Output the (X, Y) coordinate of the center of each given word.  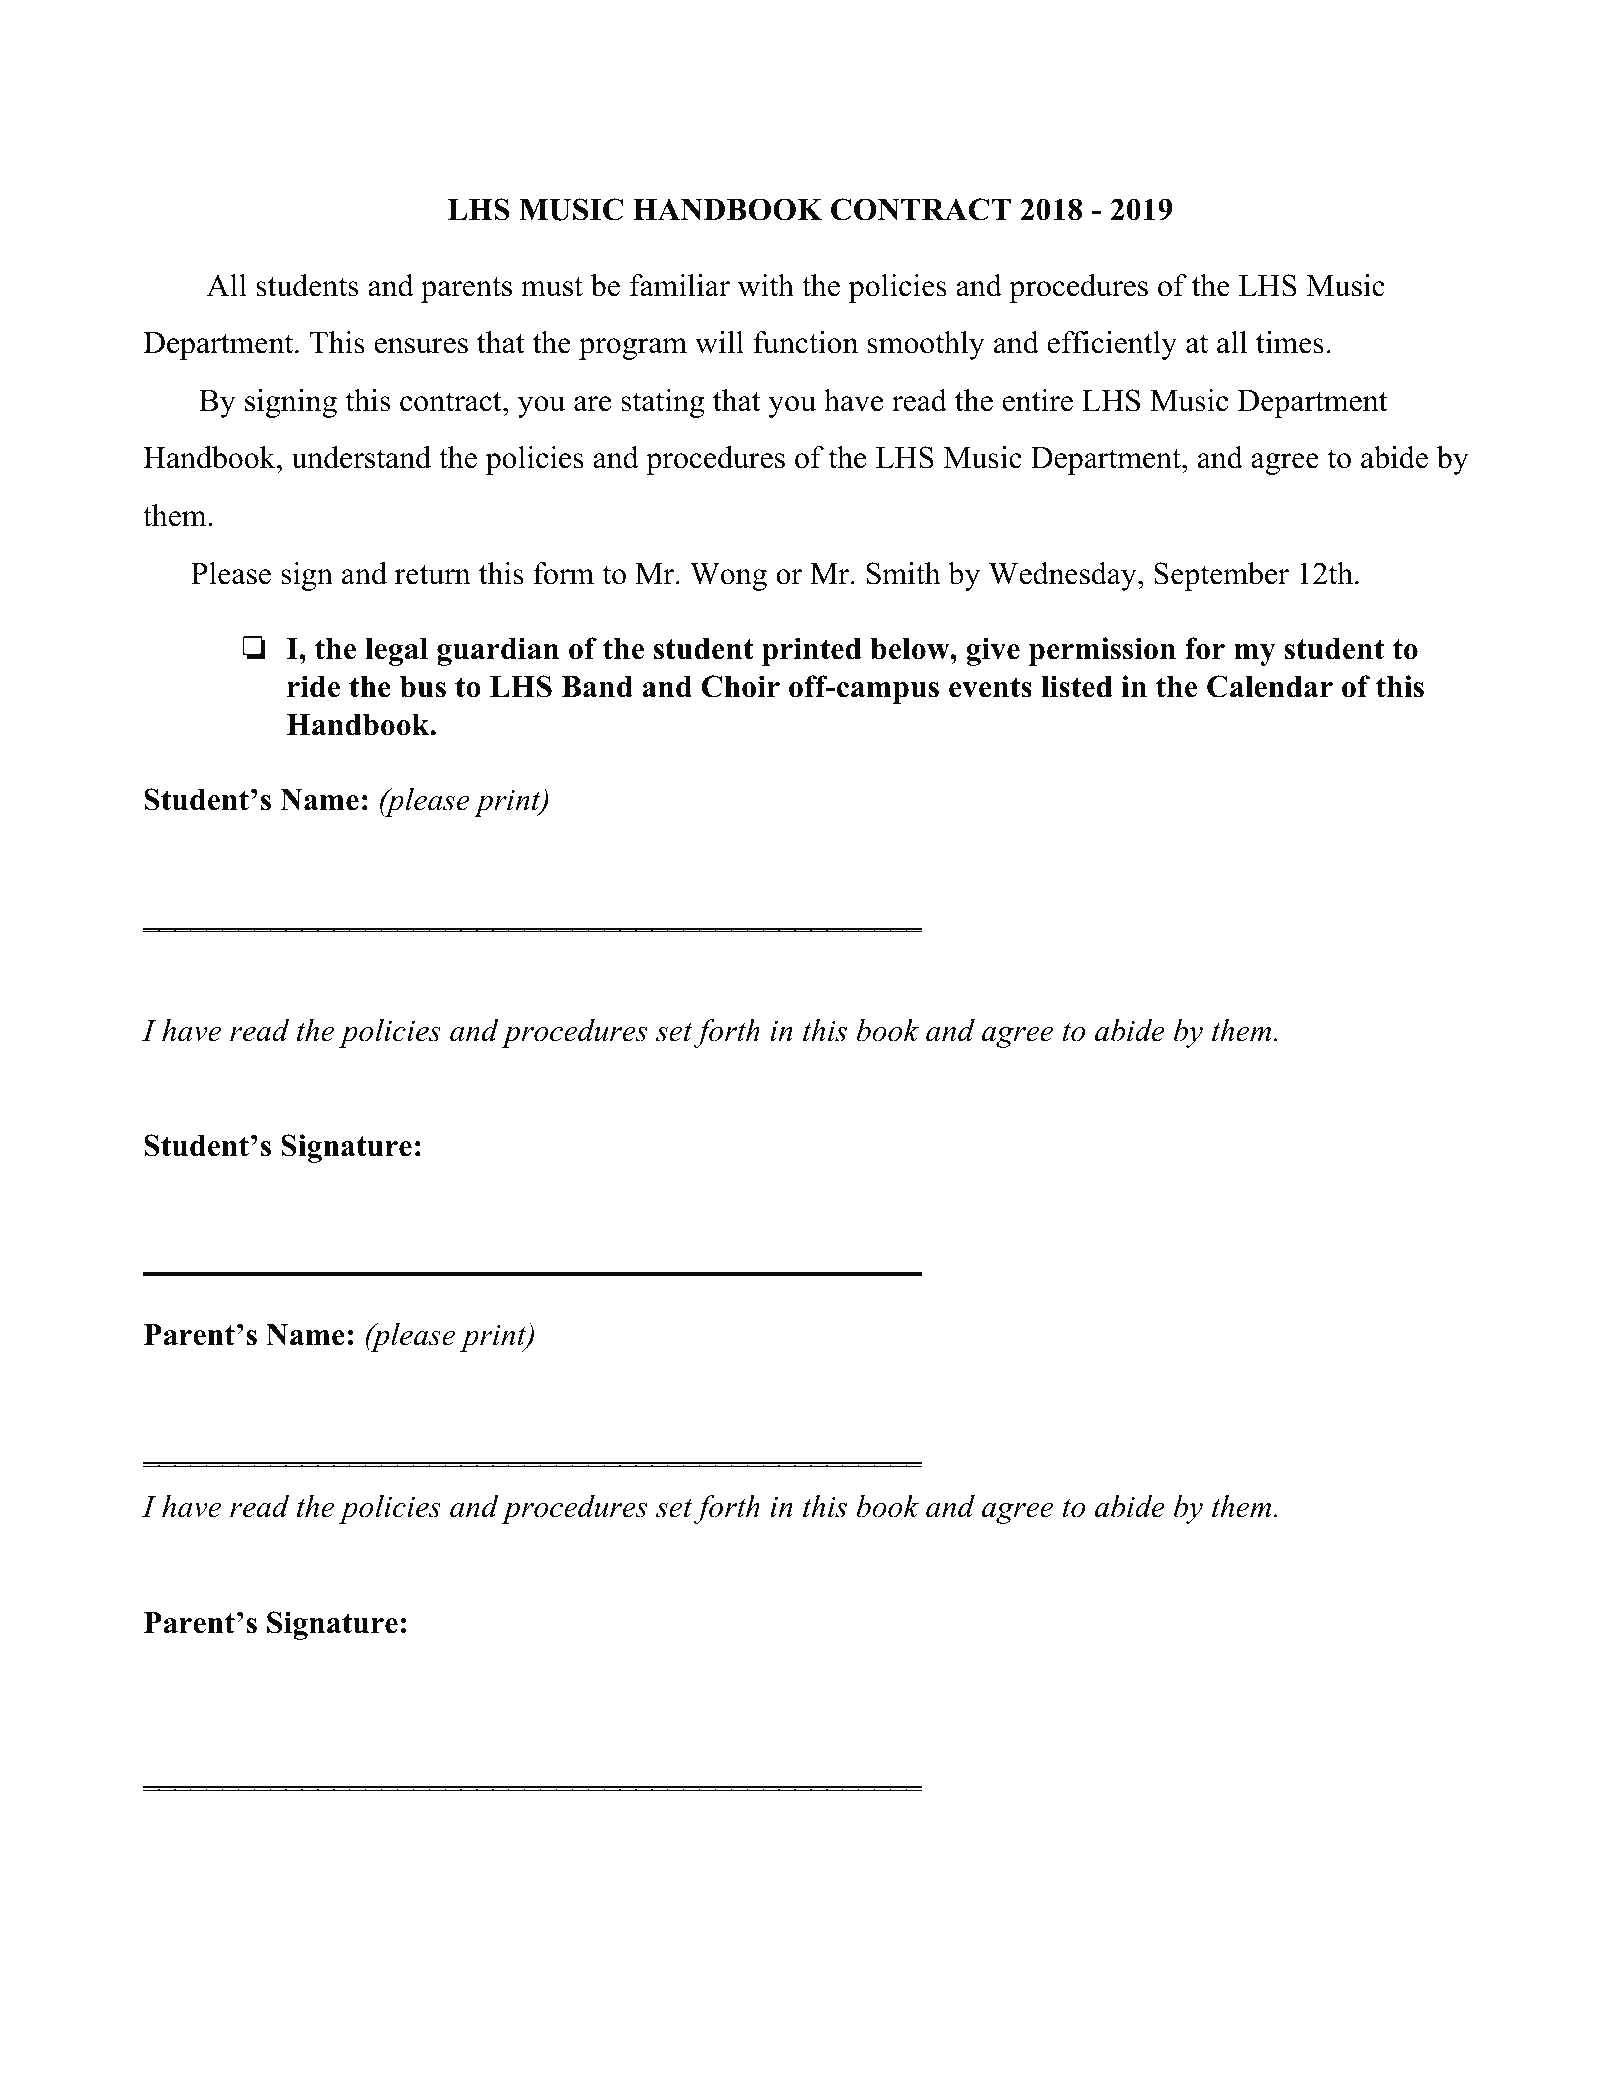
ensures (421, 346)
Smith (903, 573)
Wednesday (1064, 576)
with (766, 285)
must (552, 287)
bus (423, 687)
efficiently (1112, 345)
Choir (740, 686)
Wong (728, 577)
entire (1037, 400)
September (1221, 576)
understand (361, 457)
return (433, 575)
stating (662, 403)
